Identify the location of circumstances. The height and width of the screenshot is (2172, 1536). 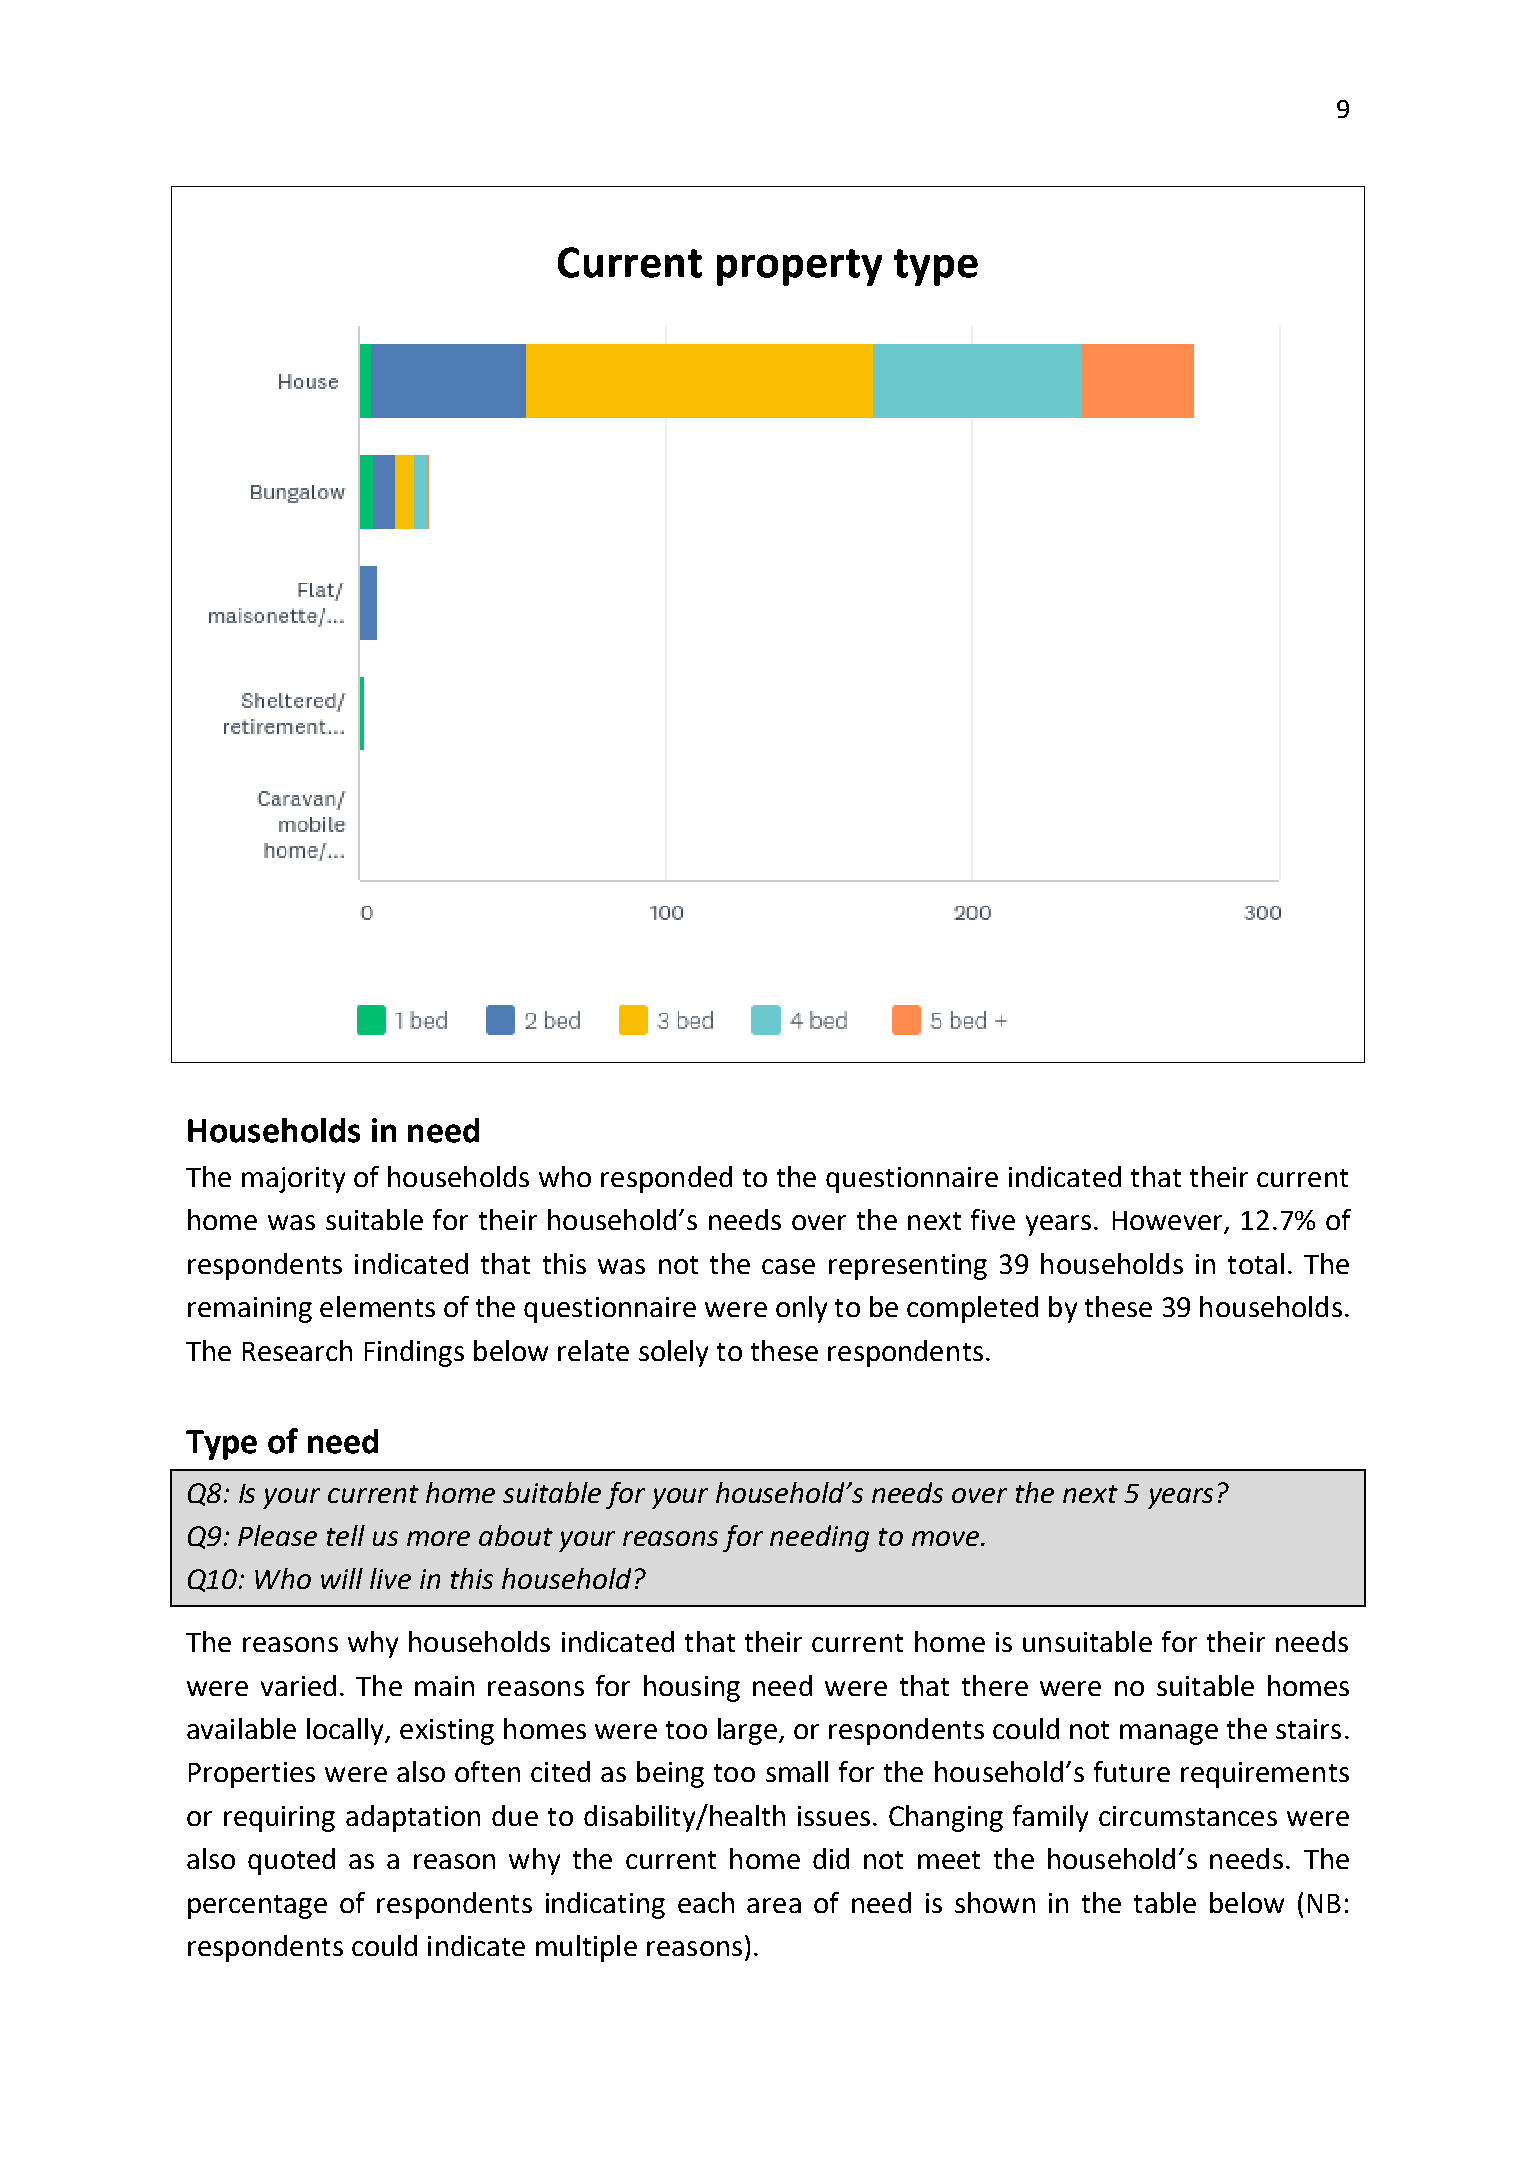
(1188, 1816).
